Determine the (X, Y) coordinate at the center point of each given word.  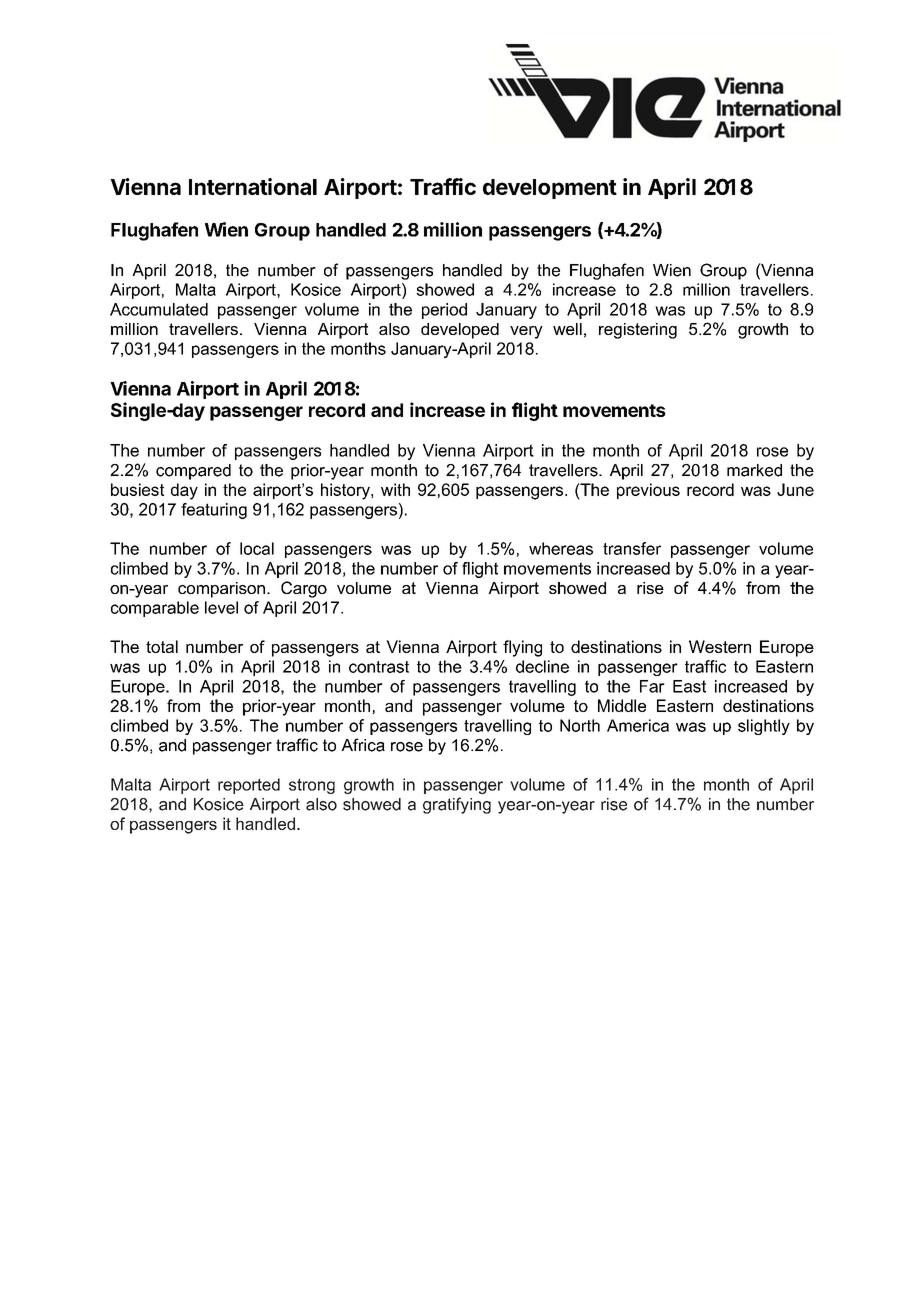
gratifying (457, 805)
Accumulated (159, 309)
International (253, 186)
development (550, 189)
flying (522, 648)
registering (638, 331)
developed (460, 331)
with (395, 489)
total (162, 646)
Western (720, 646)
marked (754, 470)
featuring (214, 511)
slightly (764, 727)
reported (249, 786)
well (567, 329)
